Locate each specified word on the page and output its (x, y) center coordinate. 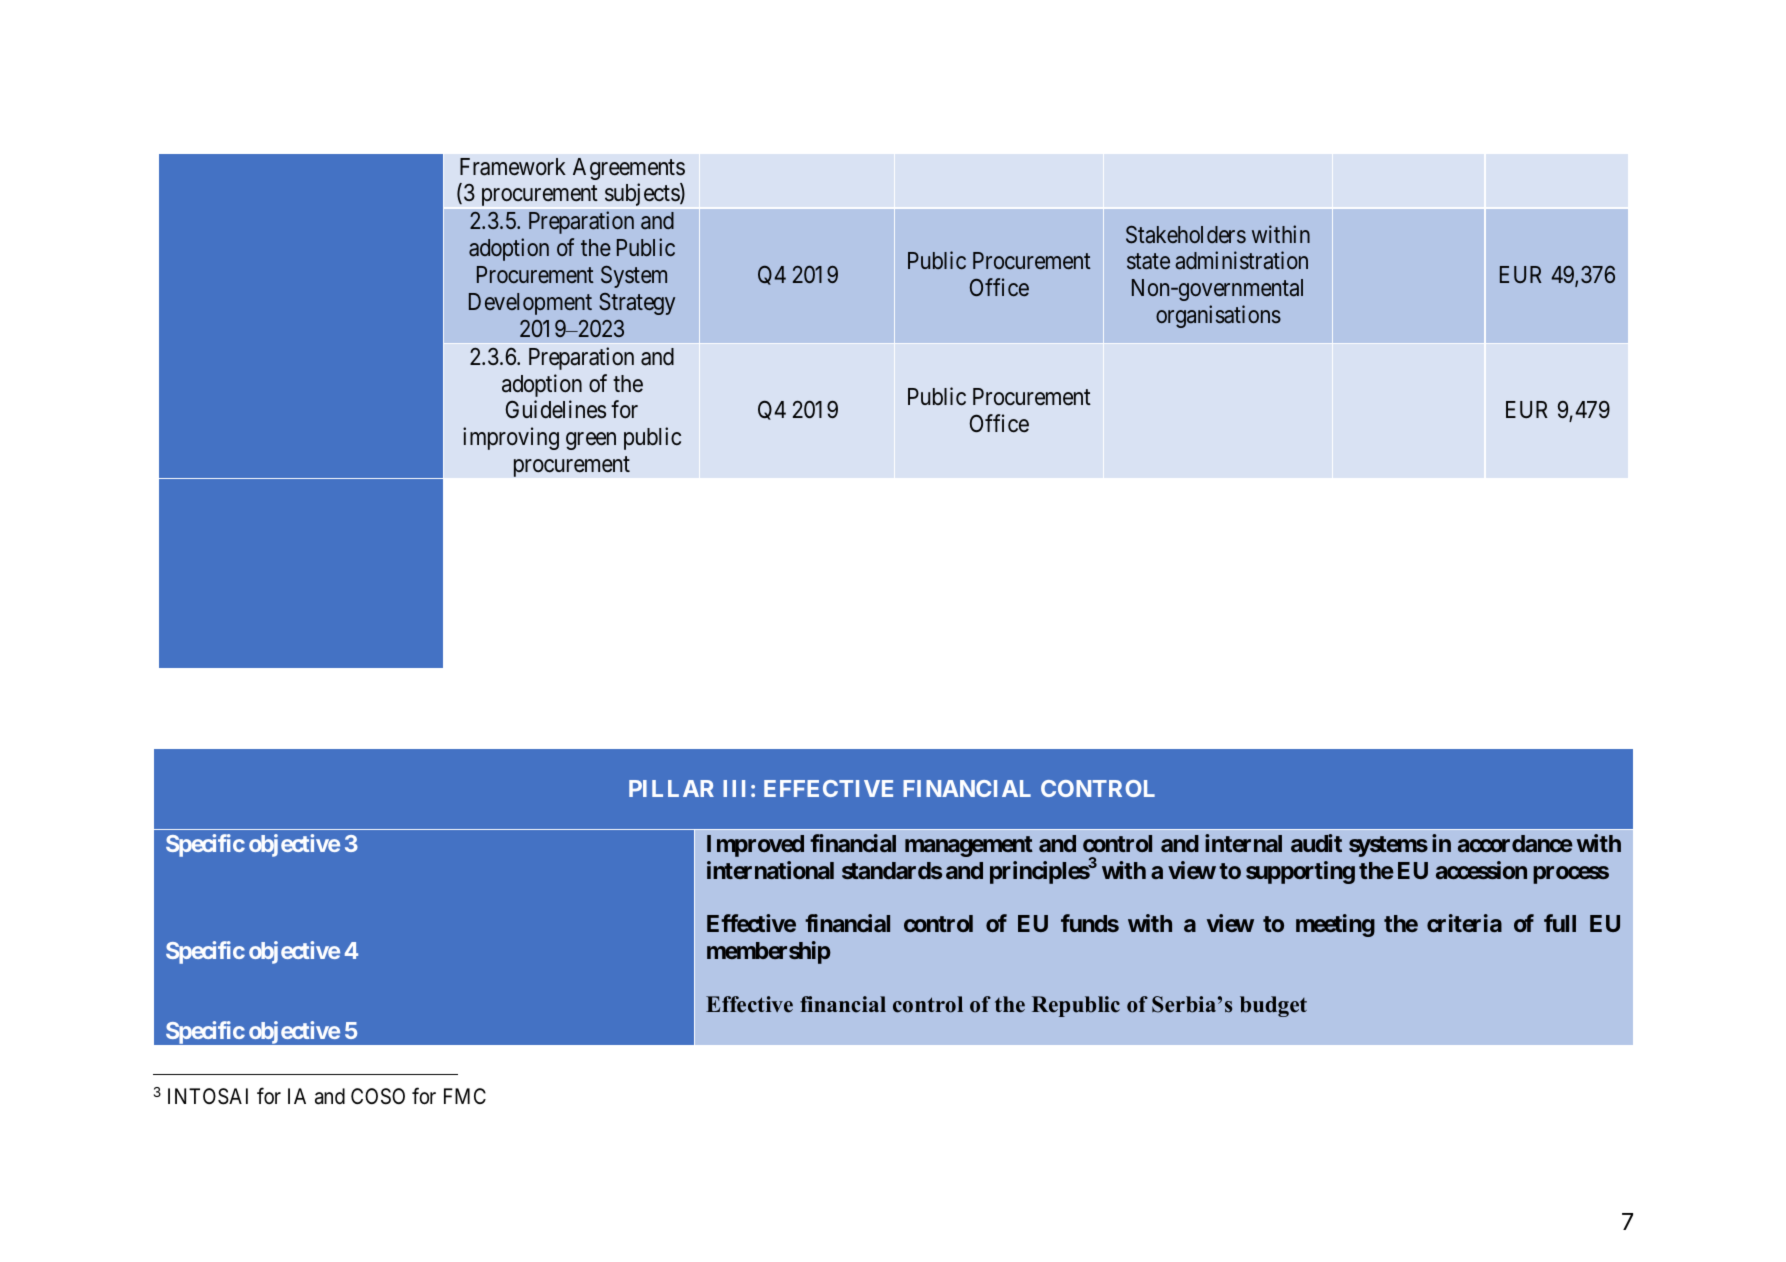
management (969, 846)
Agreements (629, 169)
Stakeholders (1186, 235)
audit (1316, 843)
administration (1241, 260)
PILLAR (671, 788)
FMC (465, 1096)
